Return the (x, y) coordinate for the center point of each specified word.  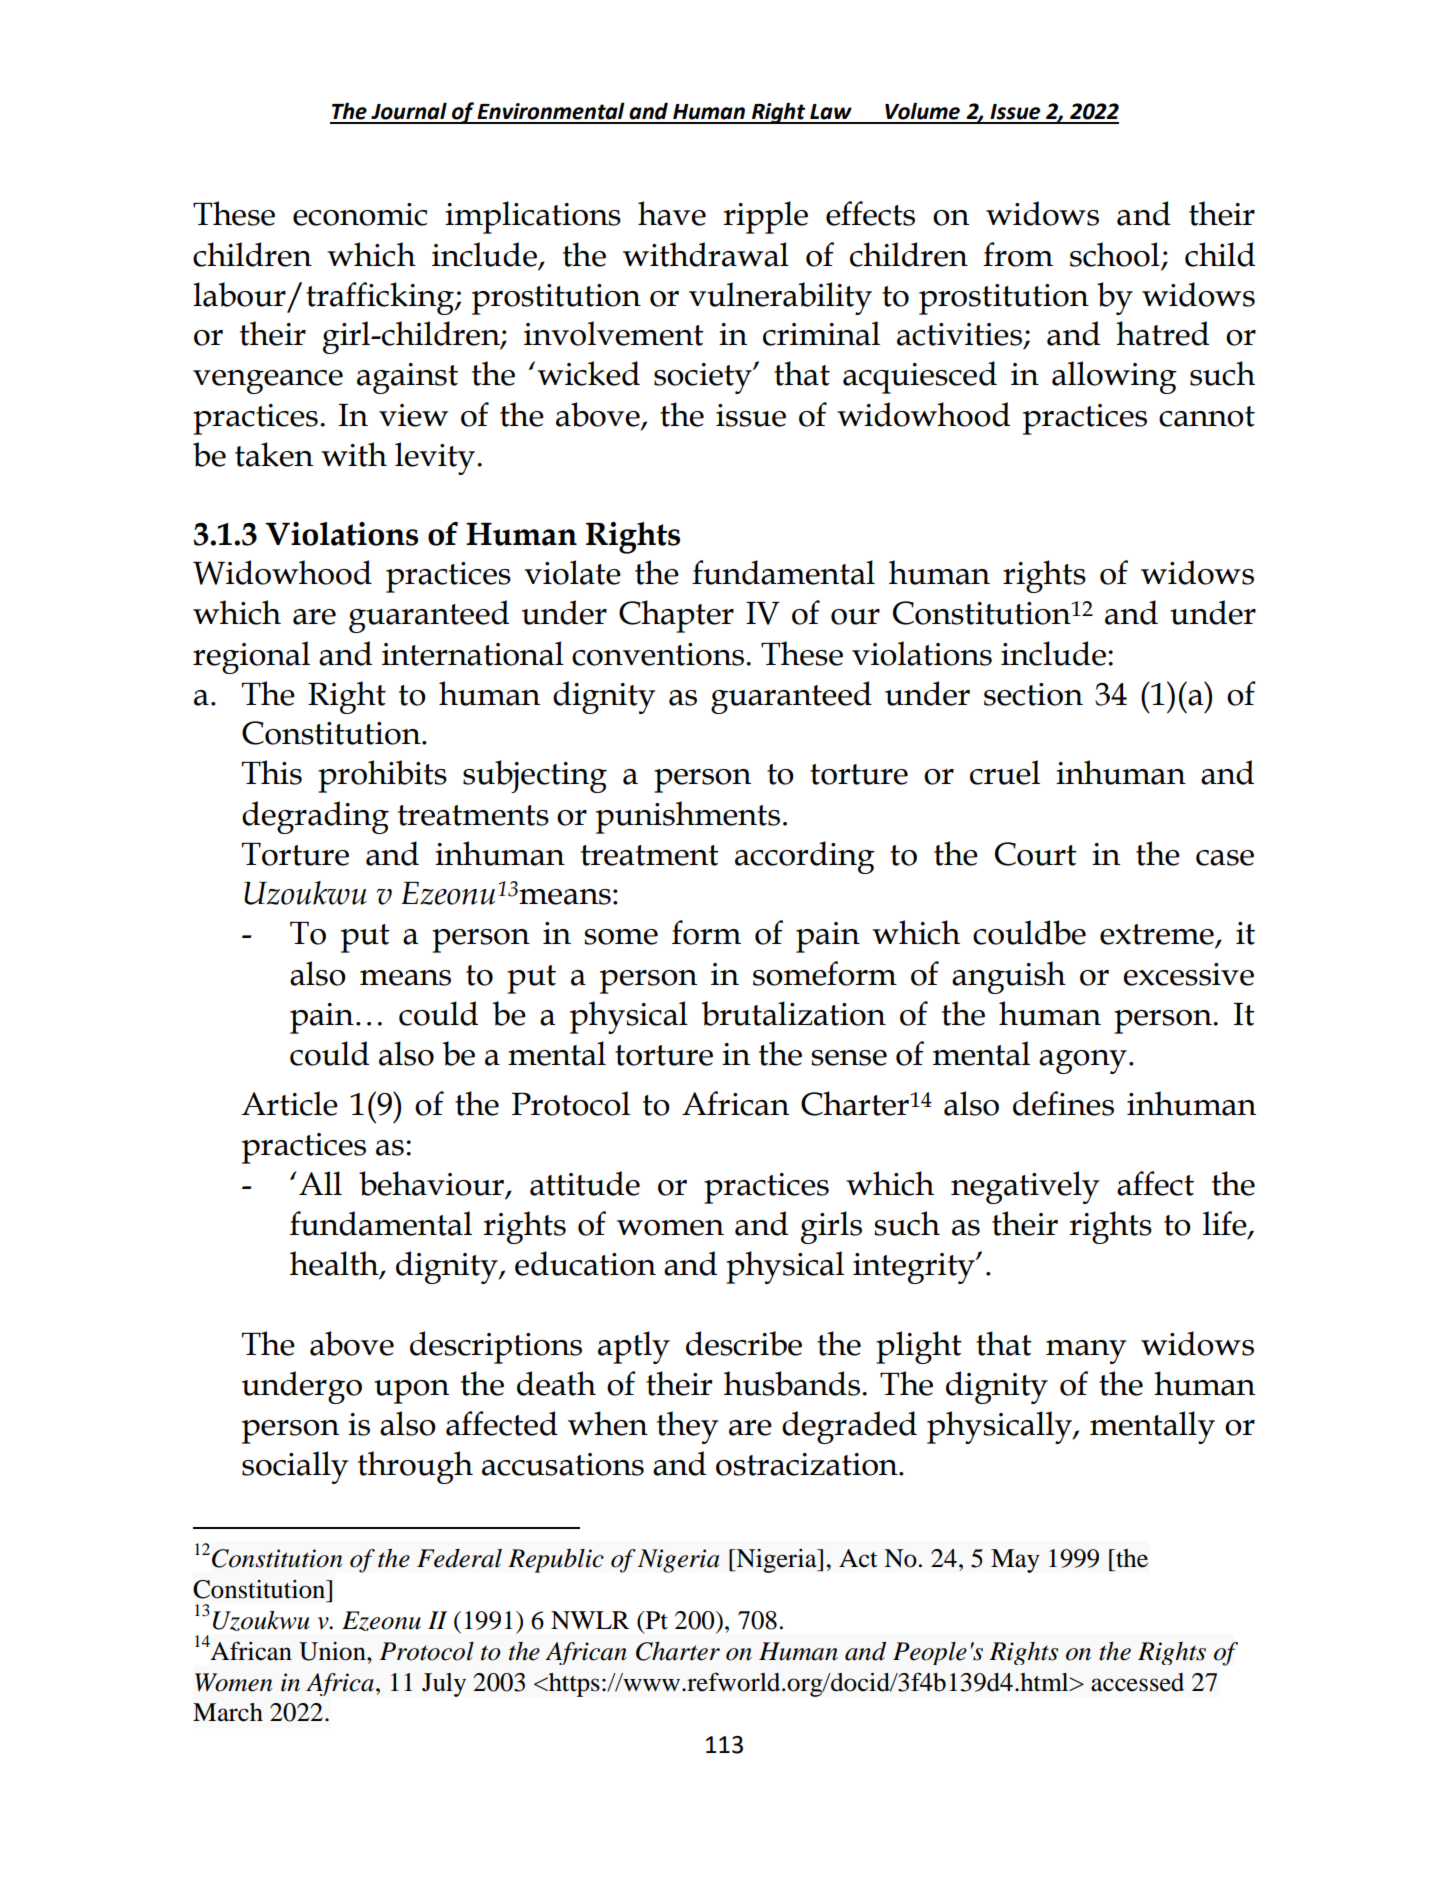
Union (333, 1651)
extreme (1158, 935)
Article (290, 1103)
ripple (765, 217)
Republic (556, 1561)
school (1116, 255)
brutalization (793, 1013)
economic (360, 214)
